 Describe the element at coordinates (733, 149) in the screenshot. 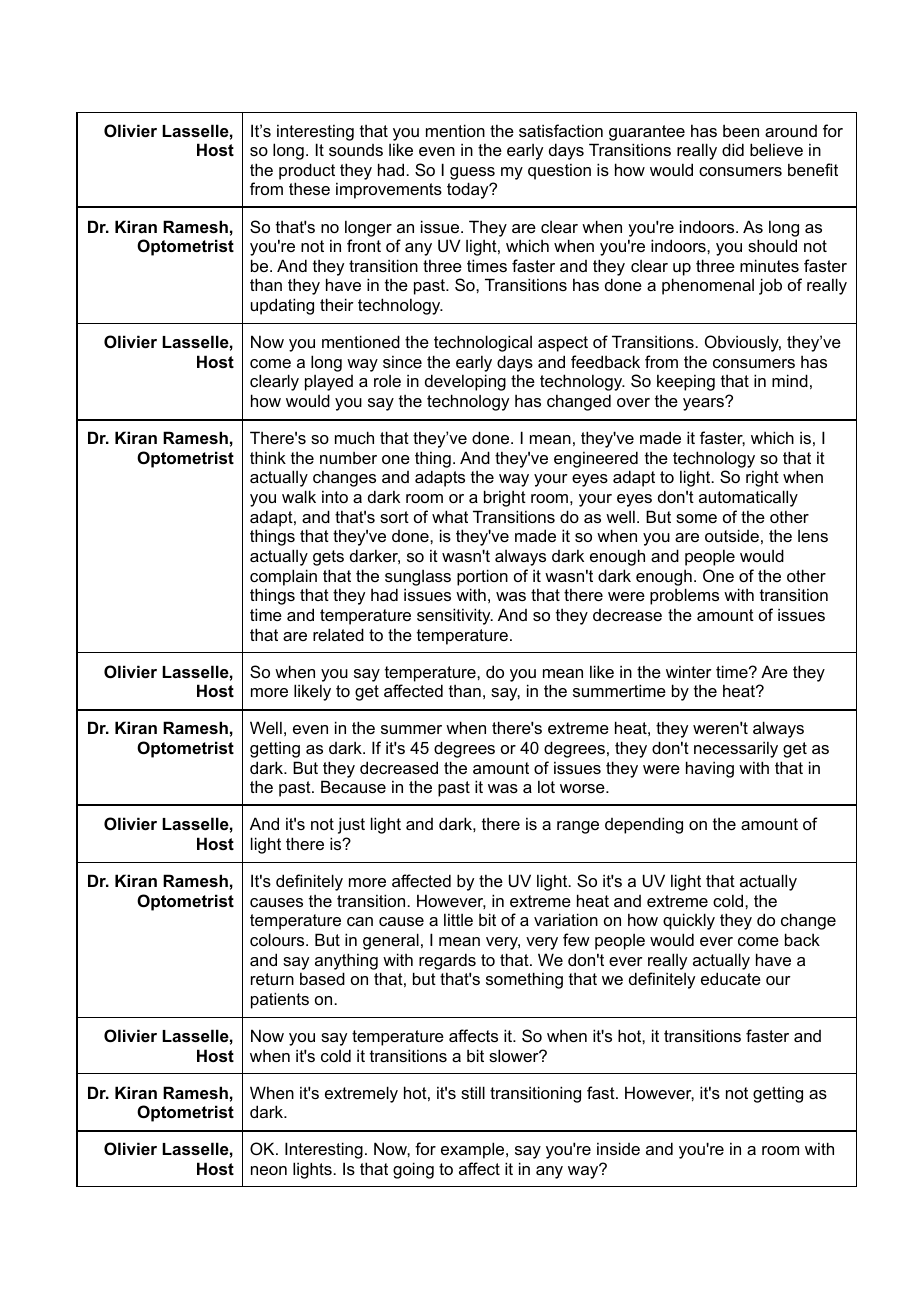

I see `did` at that location.
